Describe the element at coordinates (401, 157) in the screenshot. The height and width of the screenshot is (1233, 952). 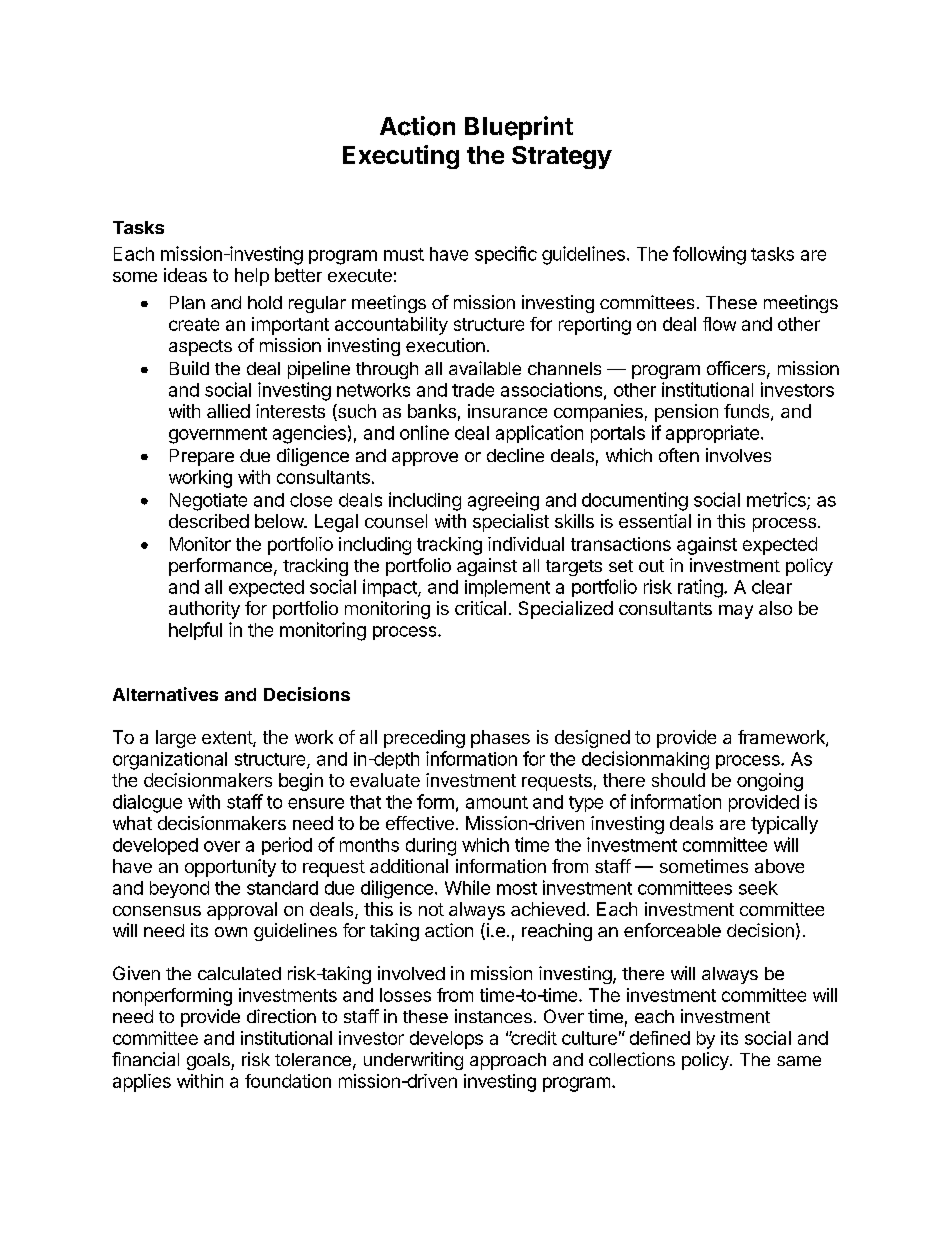
I see `Executing` at that location.
